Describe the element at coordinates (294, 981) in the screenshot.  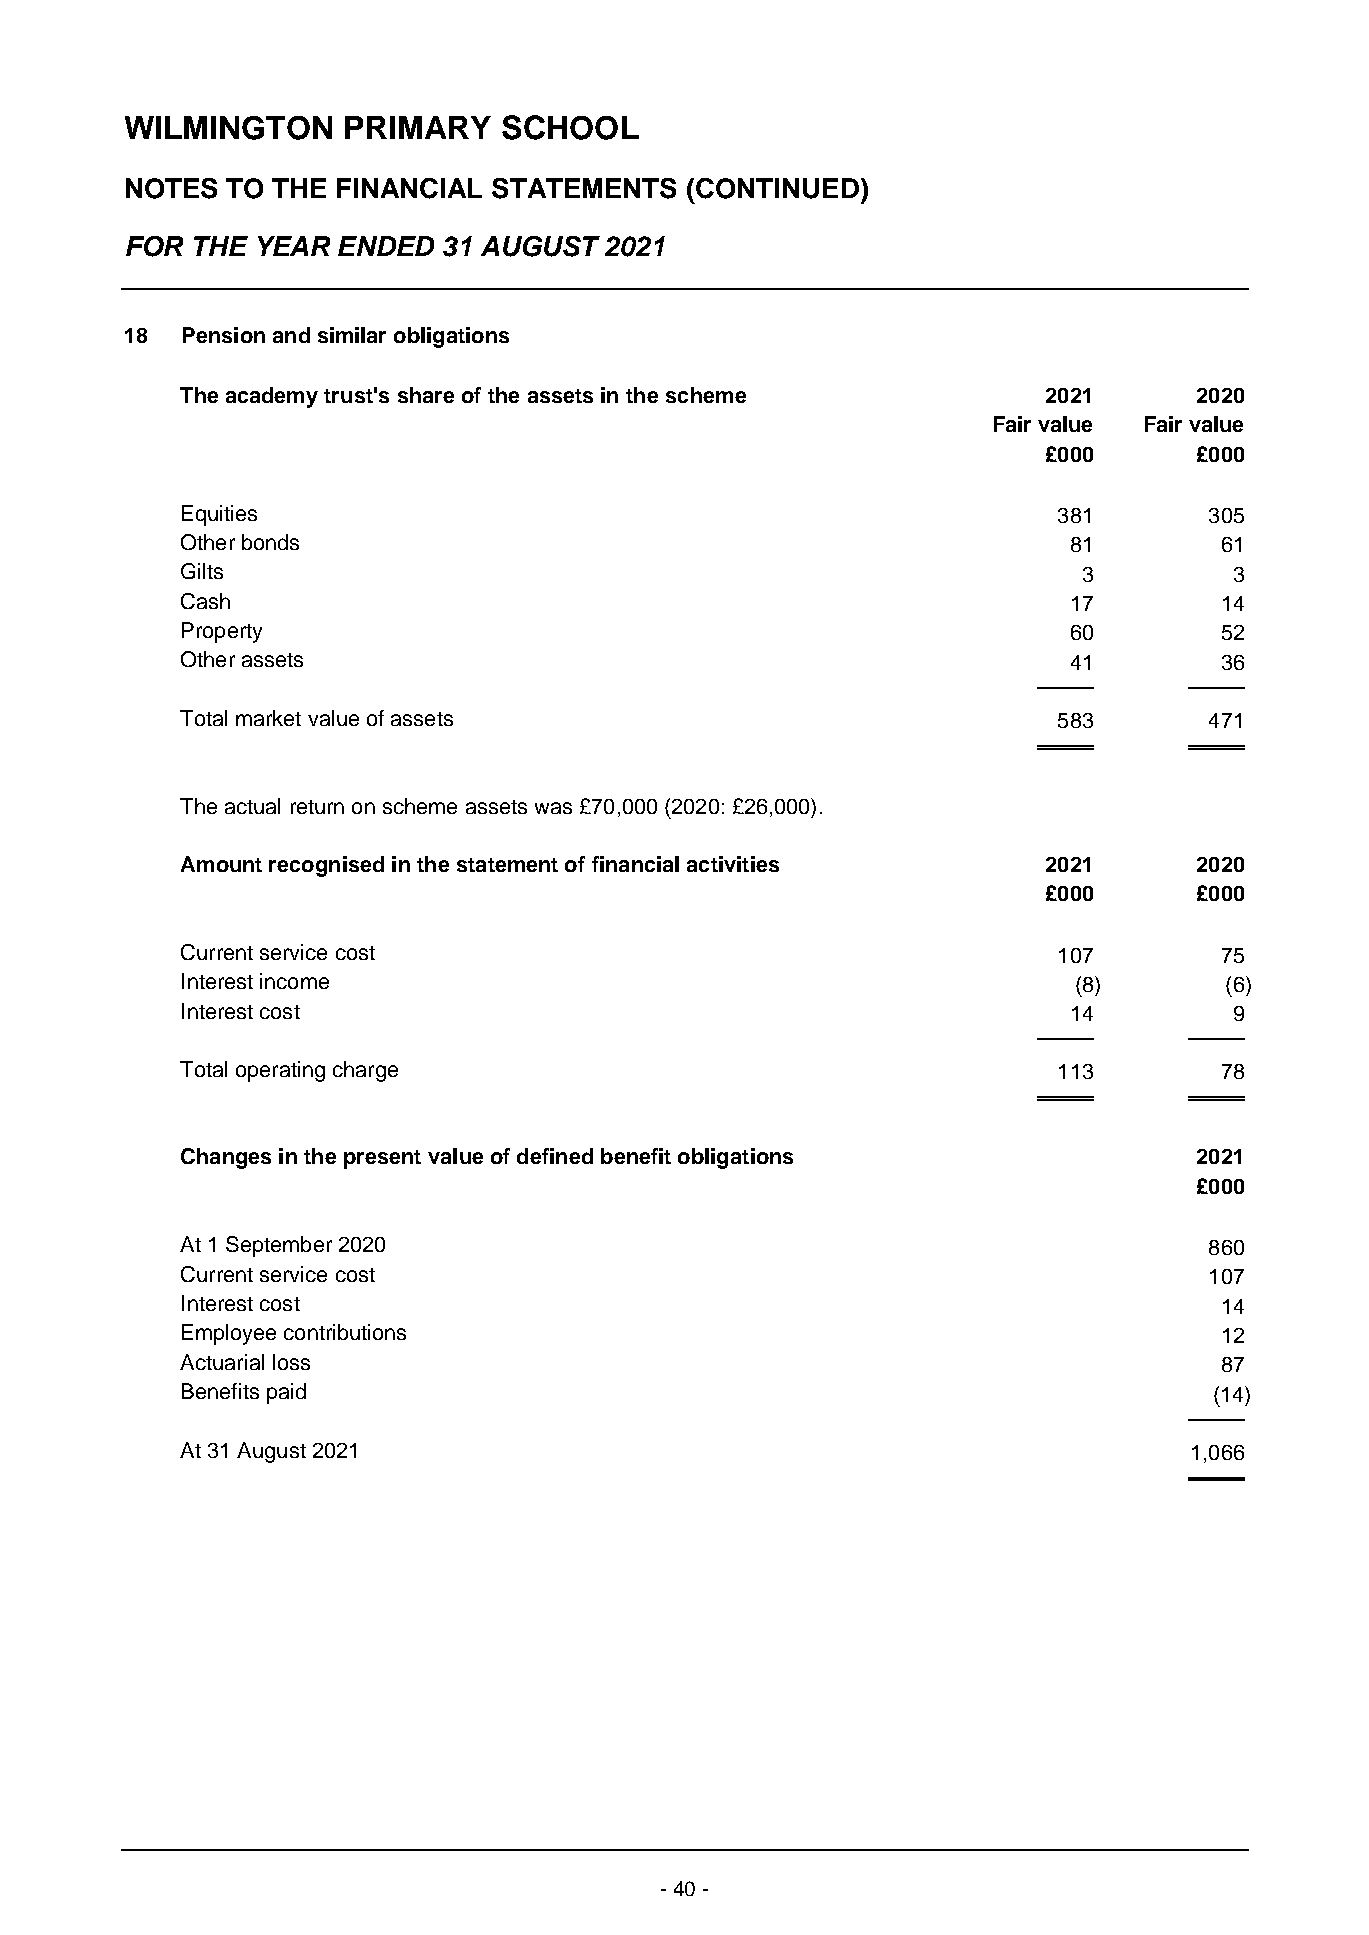
I see `income` at that location.
